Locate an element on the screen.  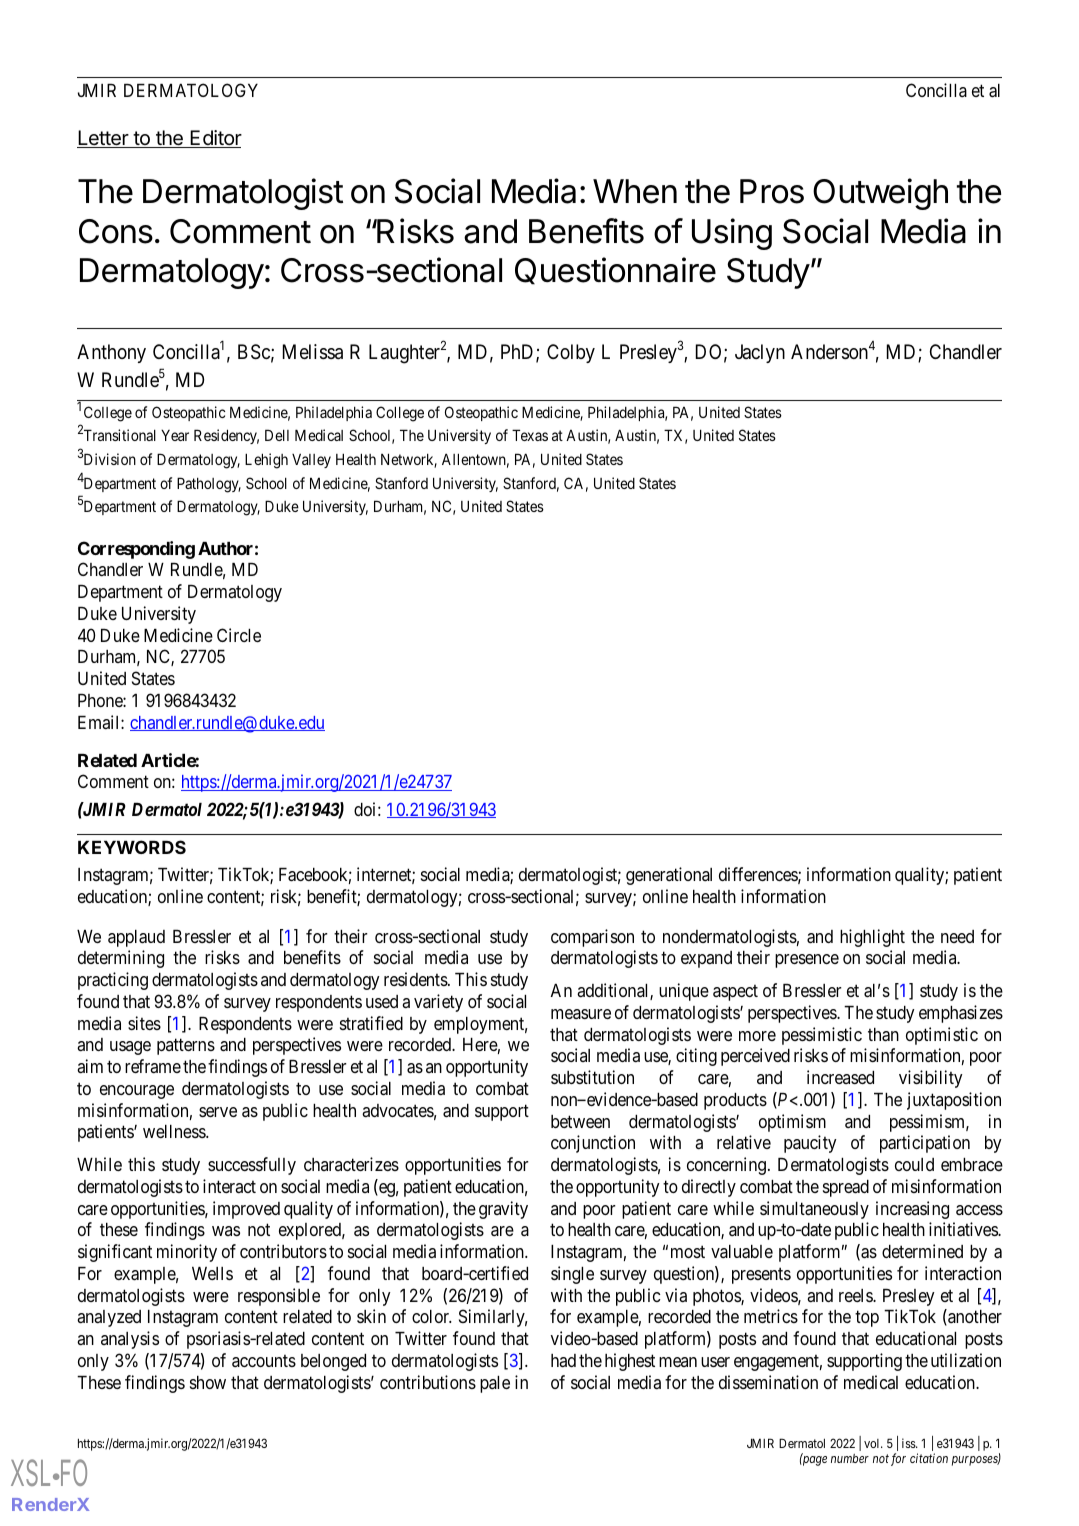
generational is located at coordinates (669, 876).
